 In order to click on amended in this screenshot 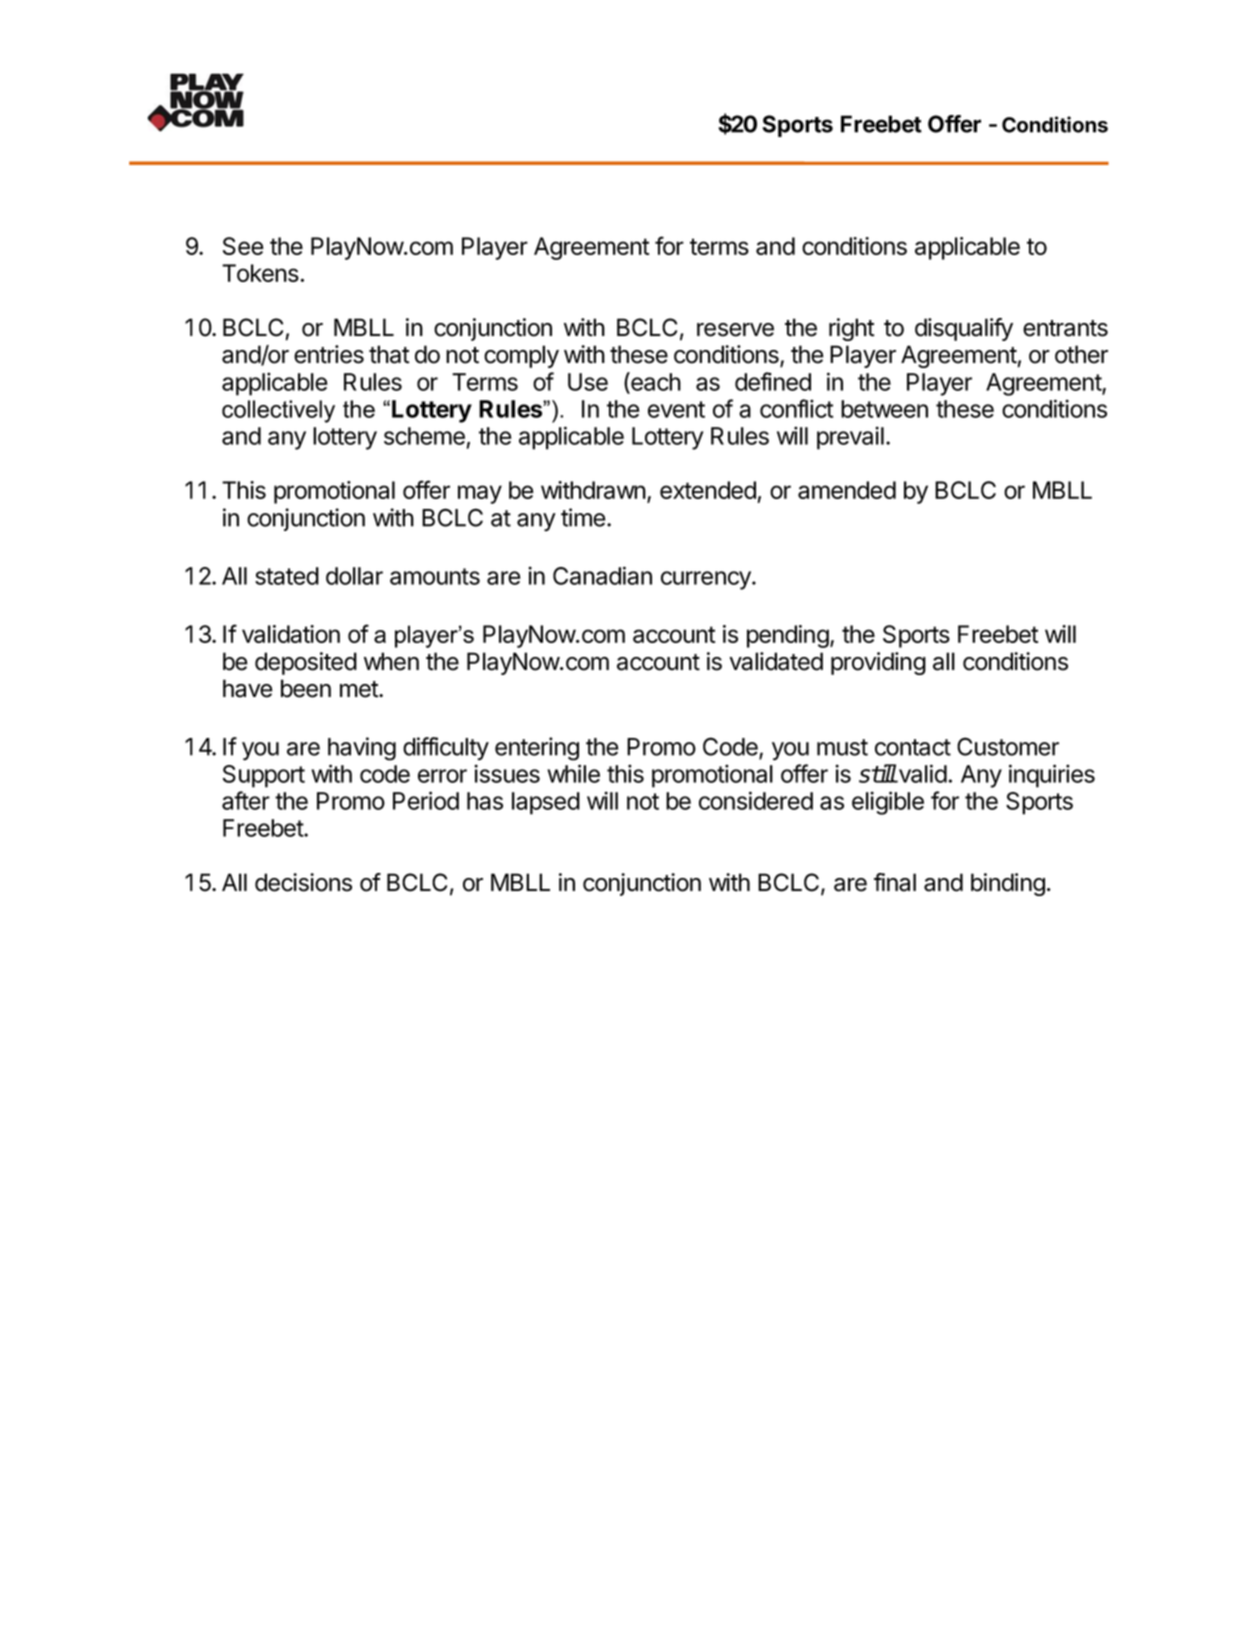, I will do `click(847, 490)`.
